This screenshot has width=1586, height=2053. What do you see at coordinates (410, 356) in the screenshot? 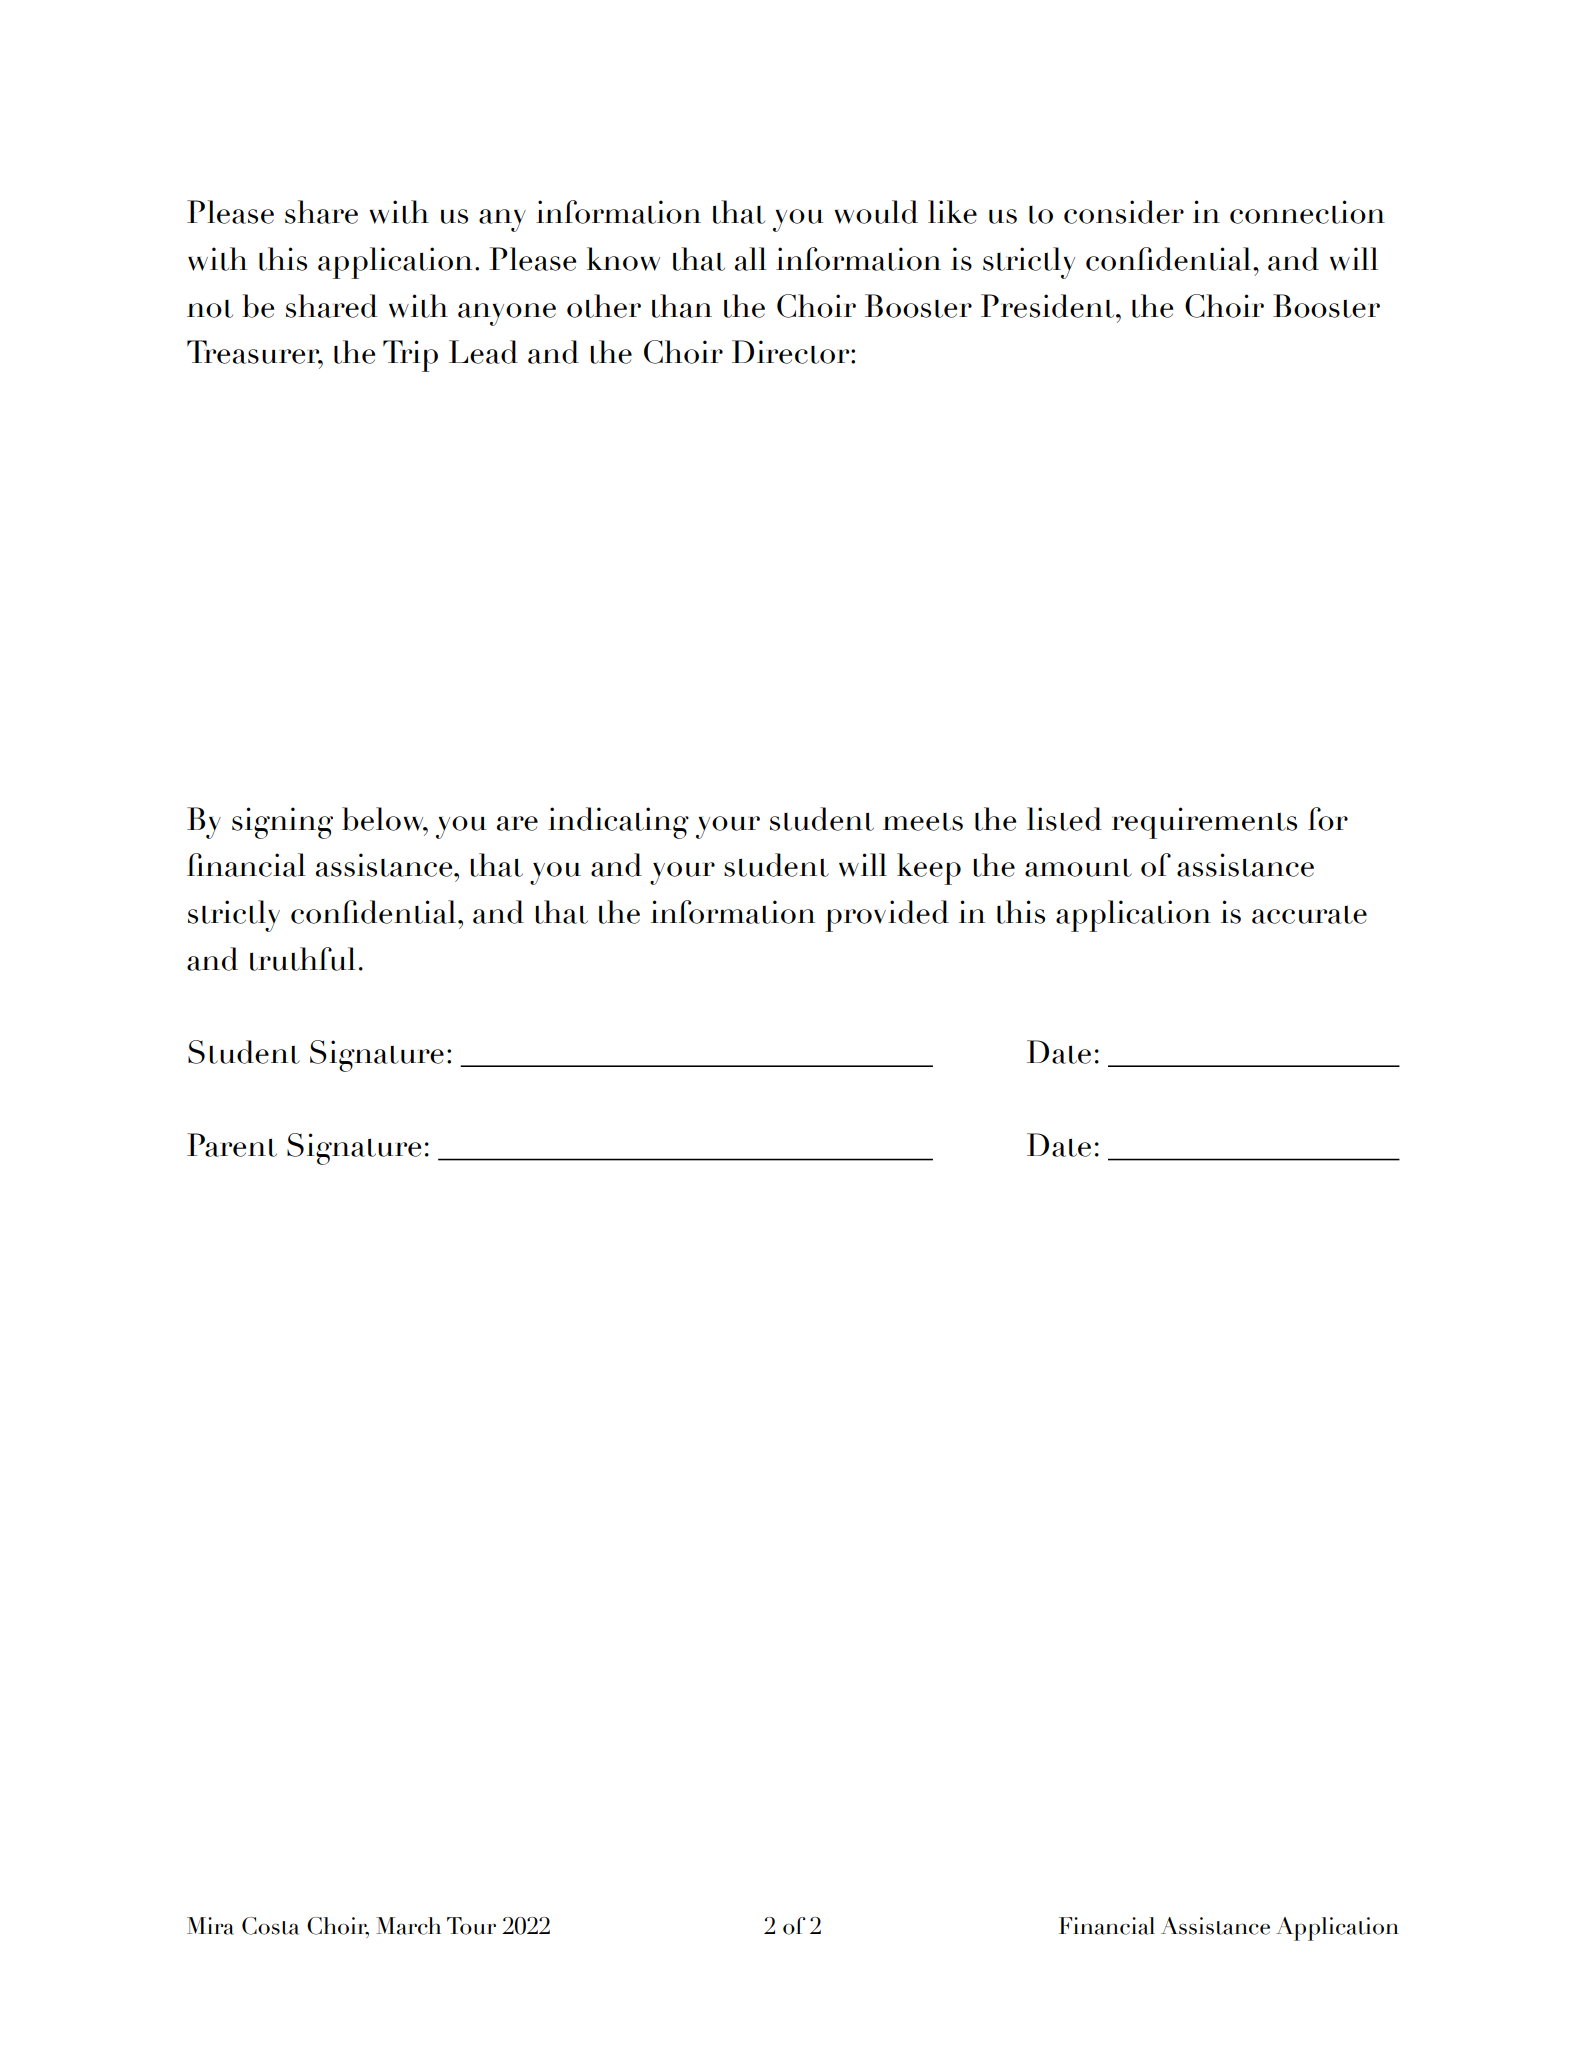
I see `Trip` at bounding box center [410, 356].
